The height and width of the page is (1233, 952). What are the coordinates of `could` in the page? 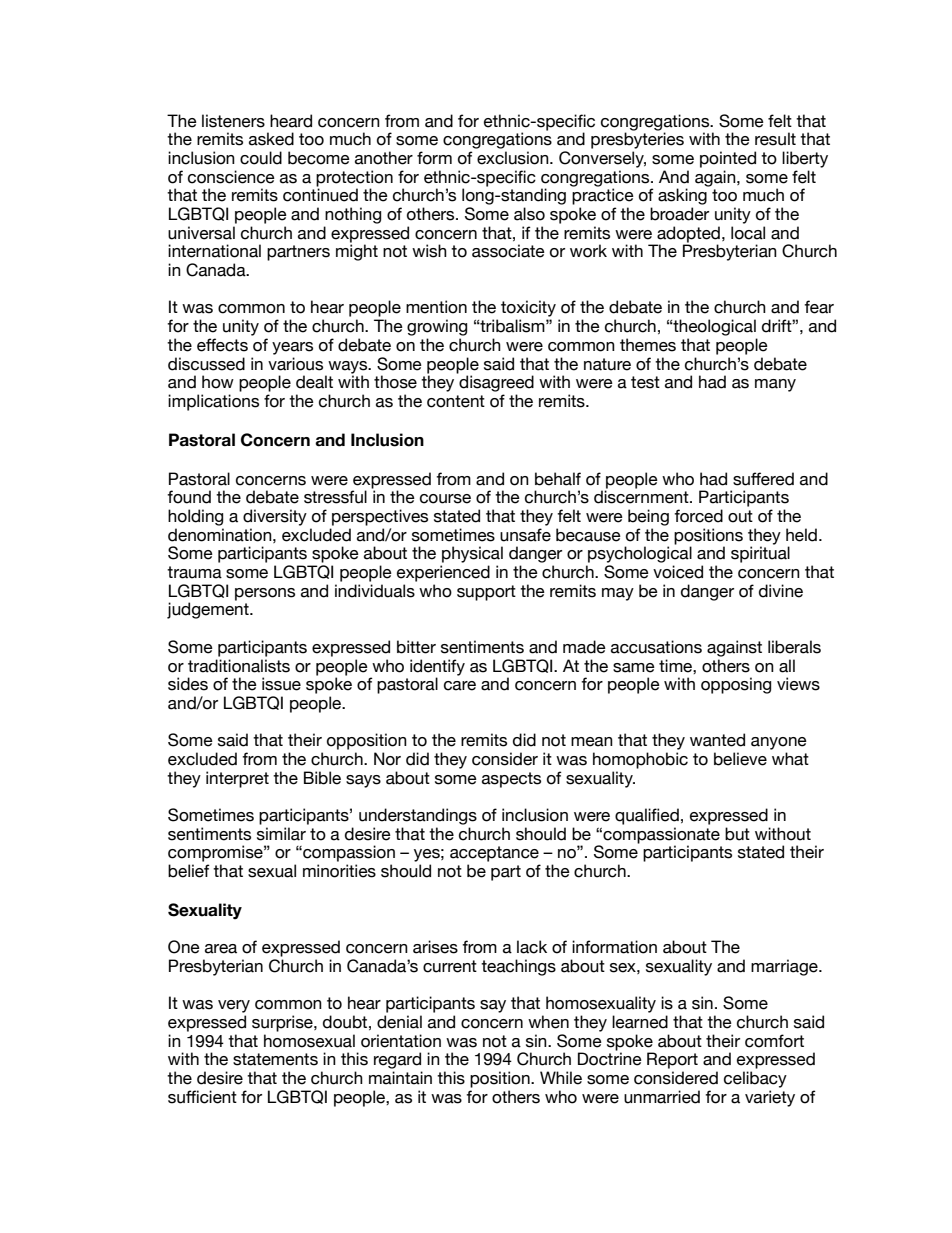 It's located at (261, 158).
